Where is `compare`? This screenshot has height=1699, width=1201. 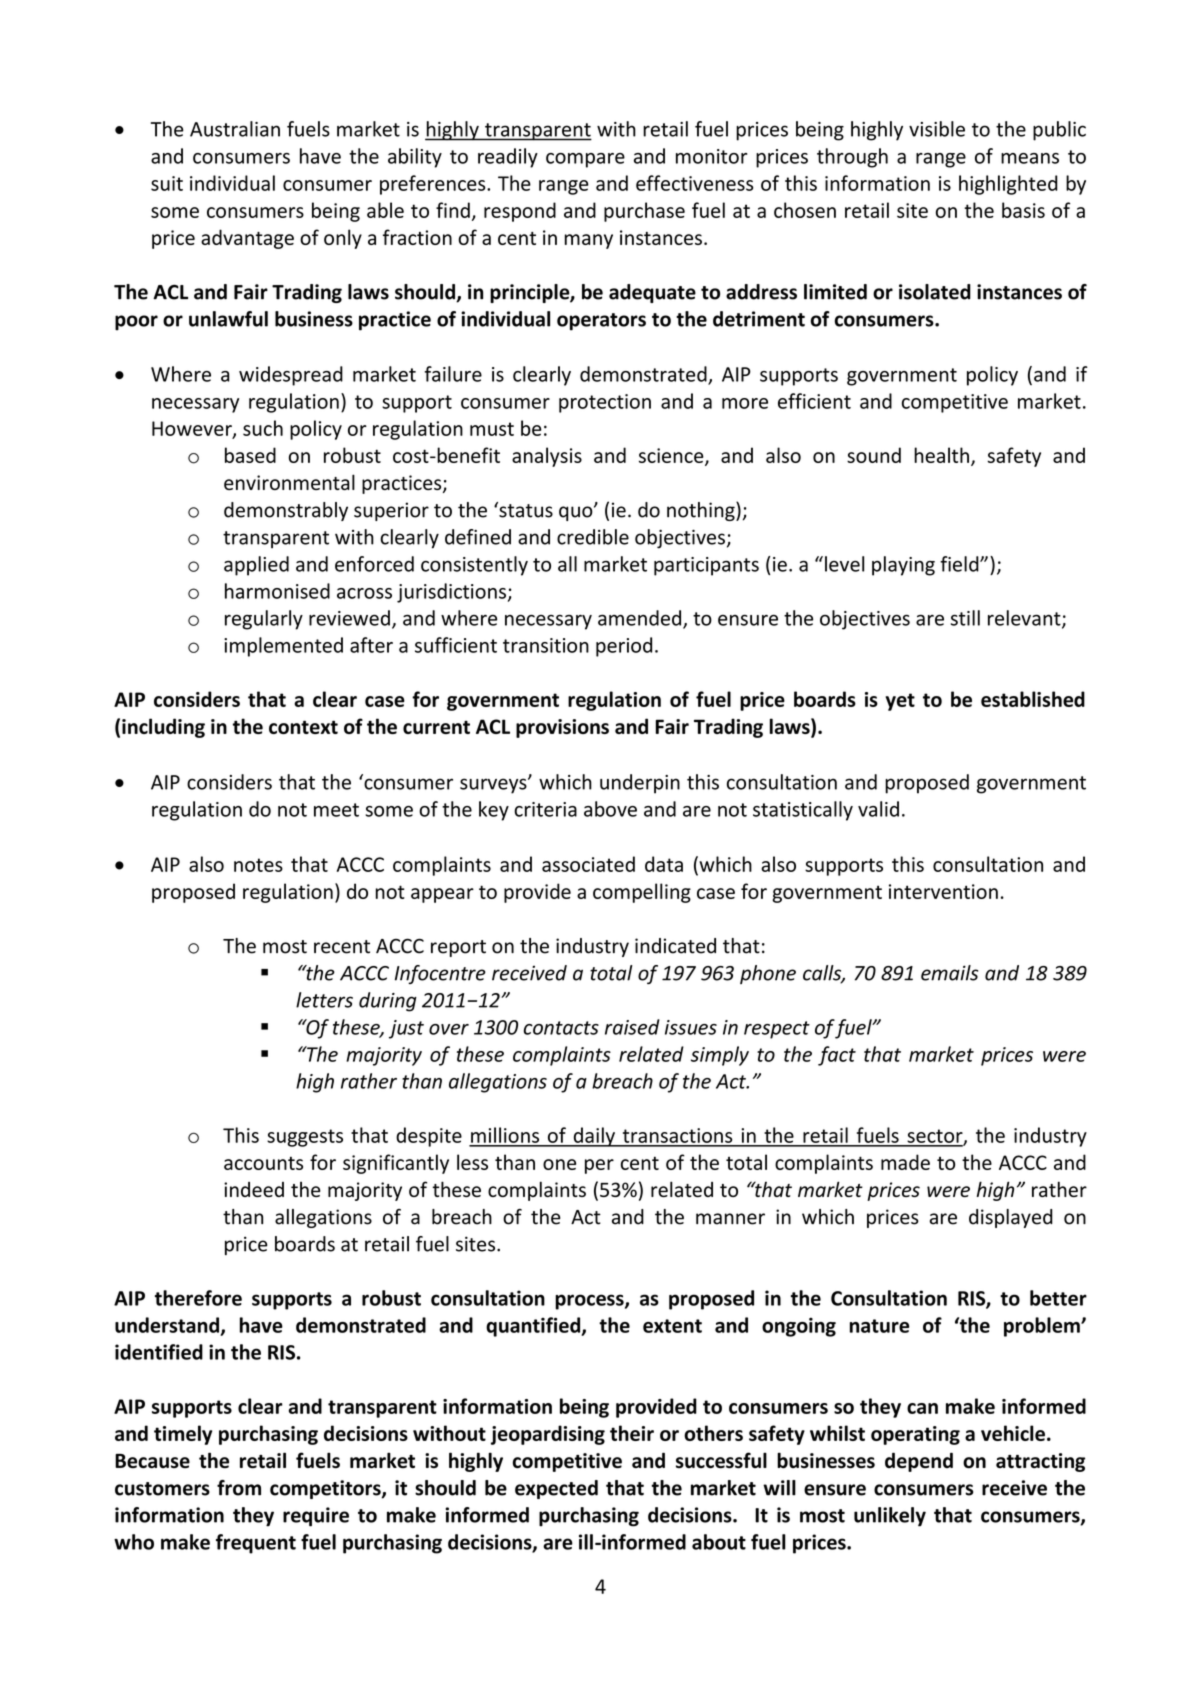 compare is located at coordinates (585, 160).
